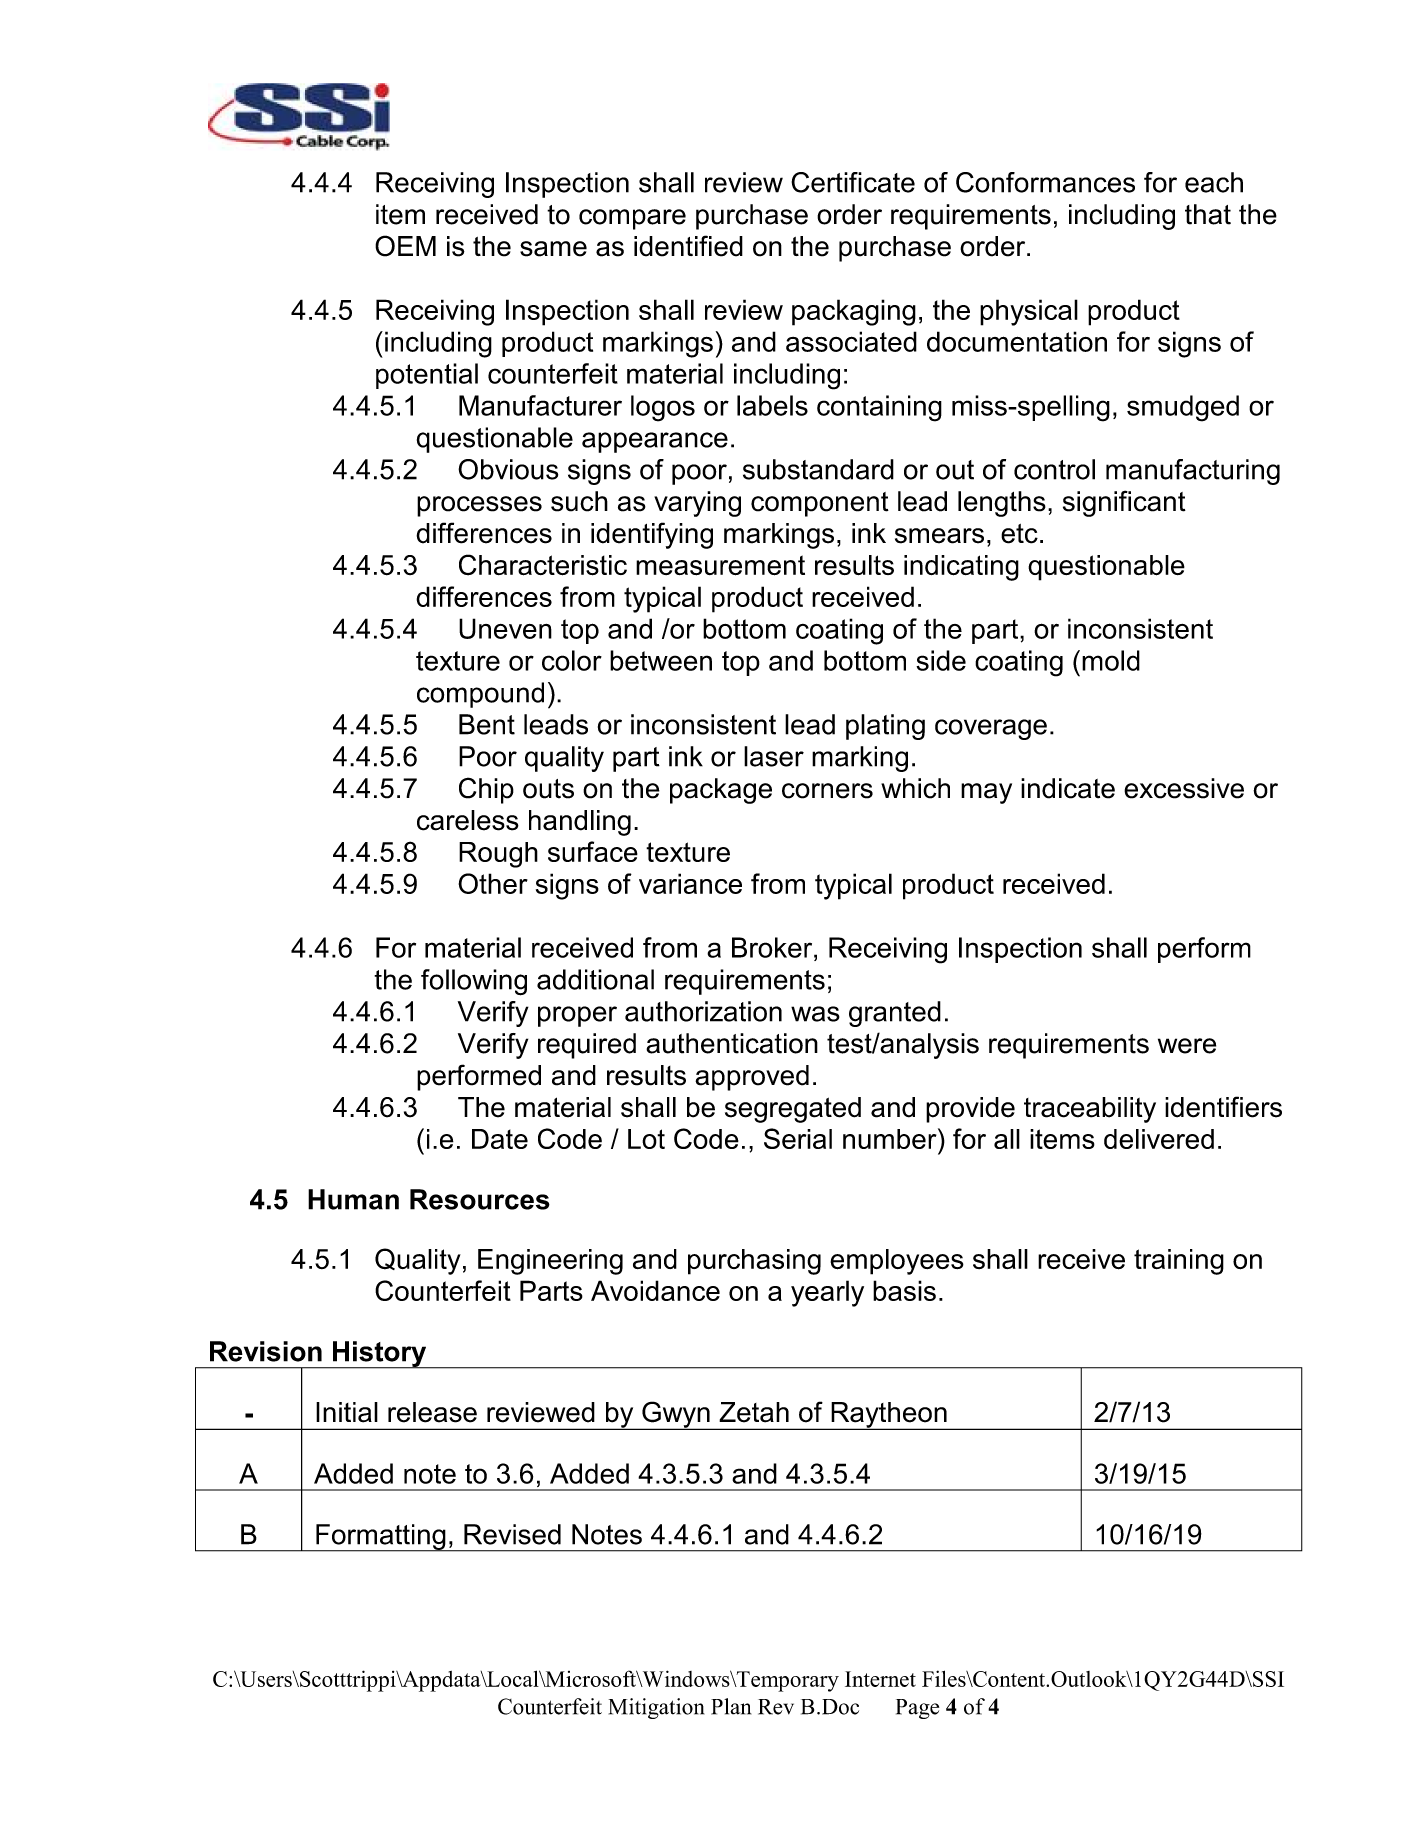  Describe the element at coordinates (405, 246) in the image. I see `OEM` at that location.
